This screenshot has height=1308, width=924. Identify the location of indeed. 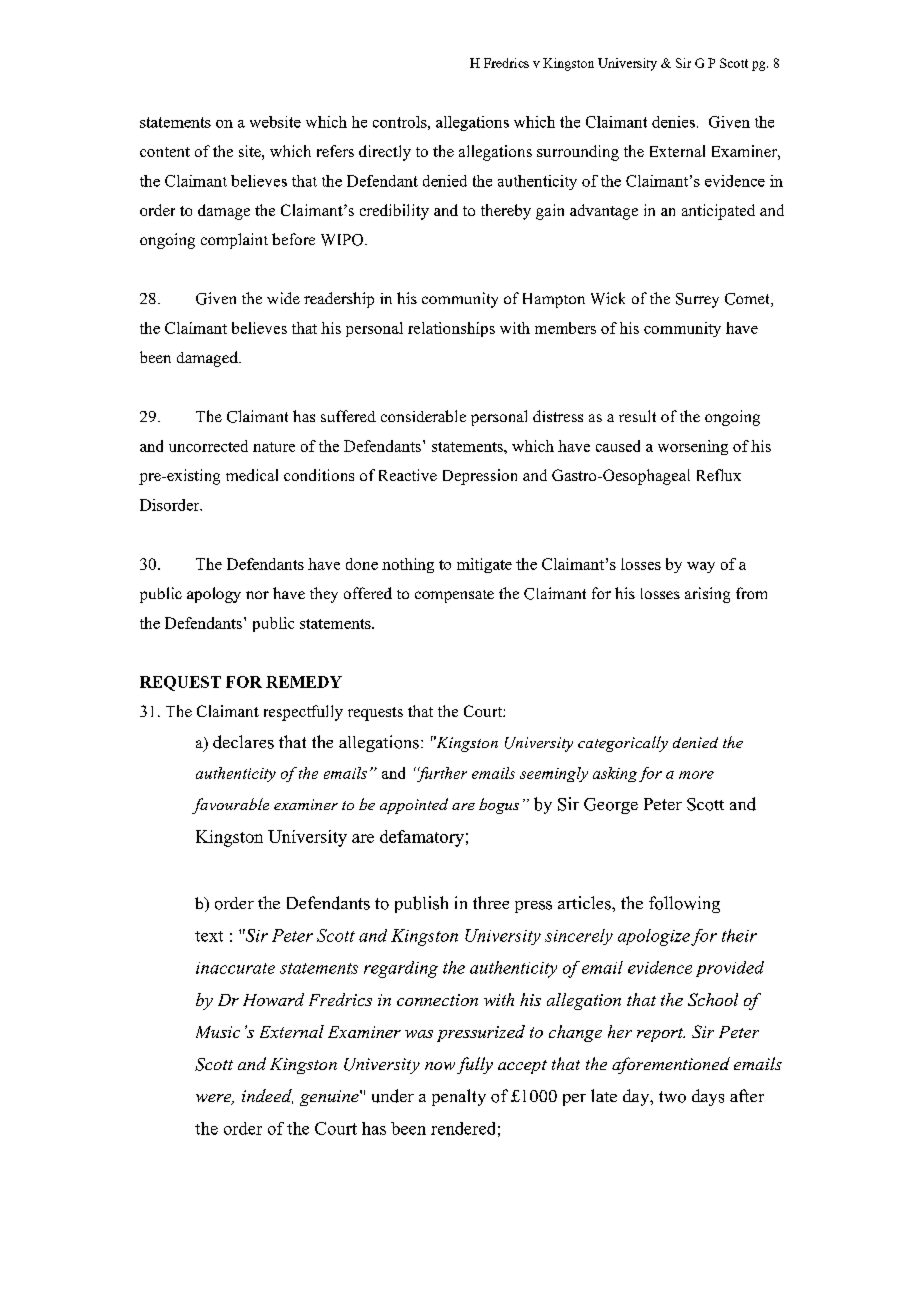
(267, 1096).
